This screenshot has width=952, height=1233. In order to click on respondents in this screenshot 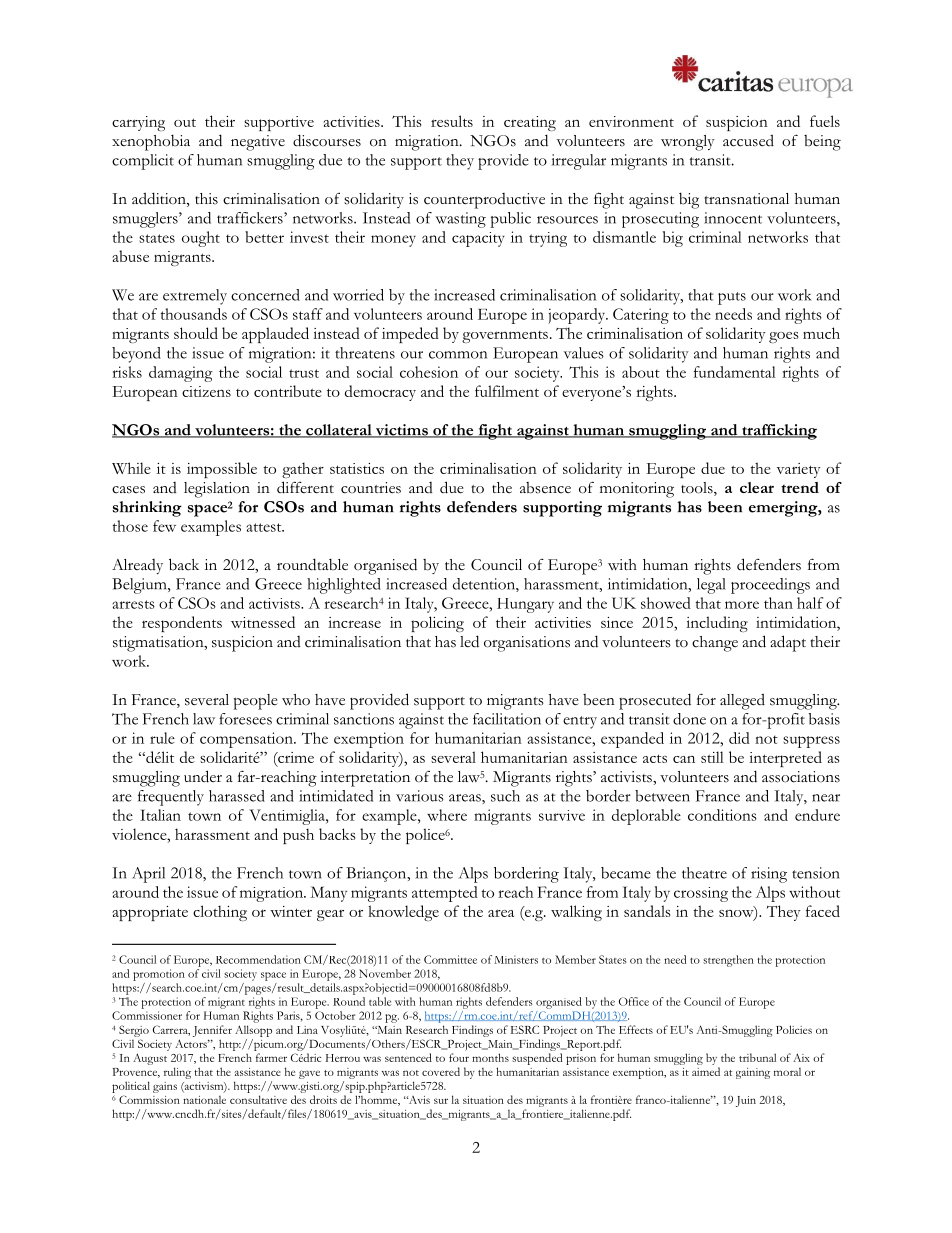, I will do `click(182, 624)`.
